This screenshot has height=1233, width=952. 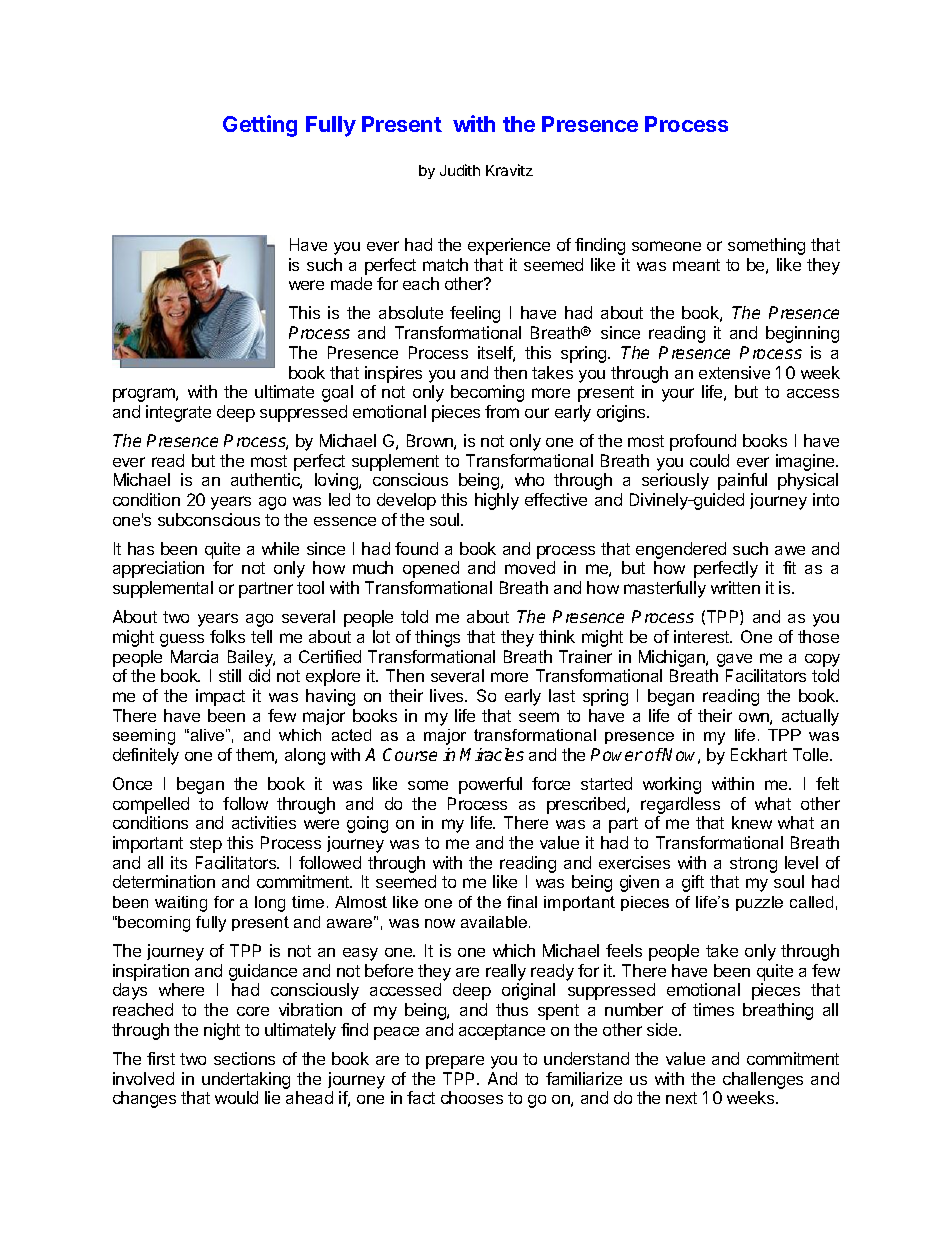 What do you see at coordinates (696, 265) in the screenshot?
I see `meant` at bounding box center [696, 265].
